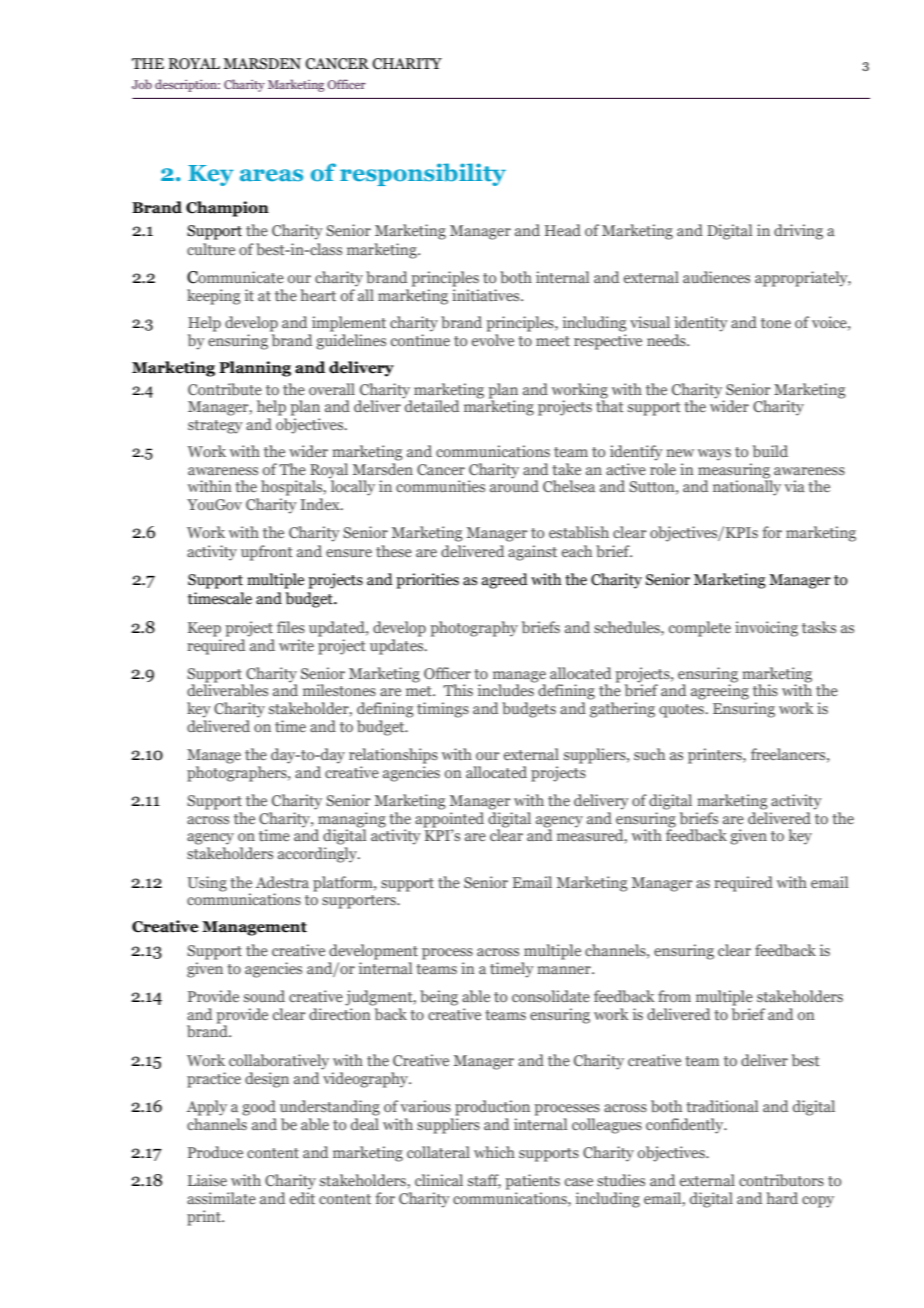 This image has height=1308, width=924. Describe the element at coordinates (271, 175) in the image. I see `areas` at that location.
